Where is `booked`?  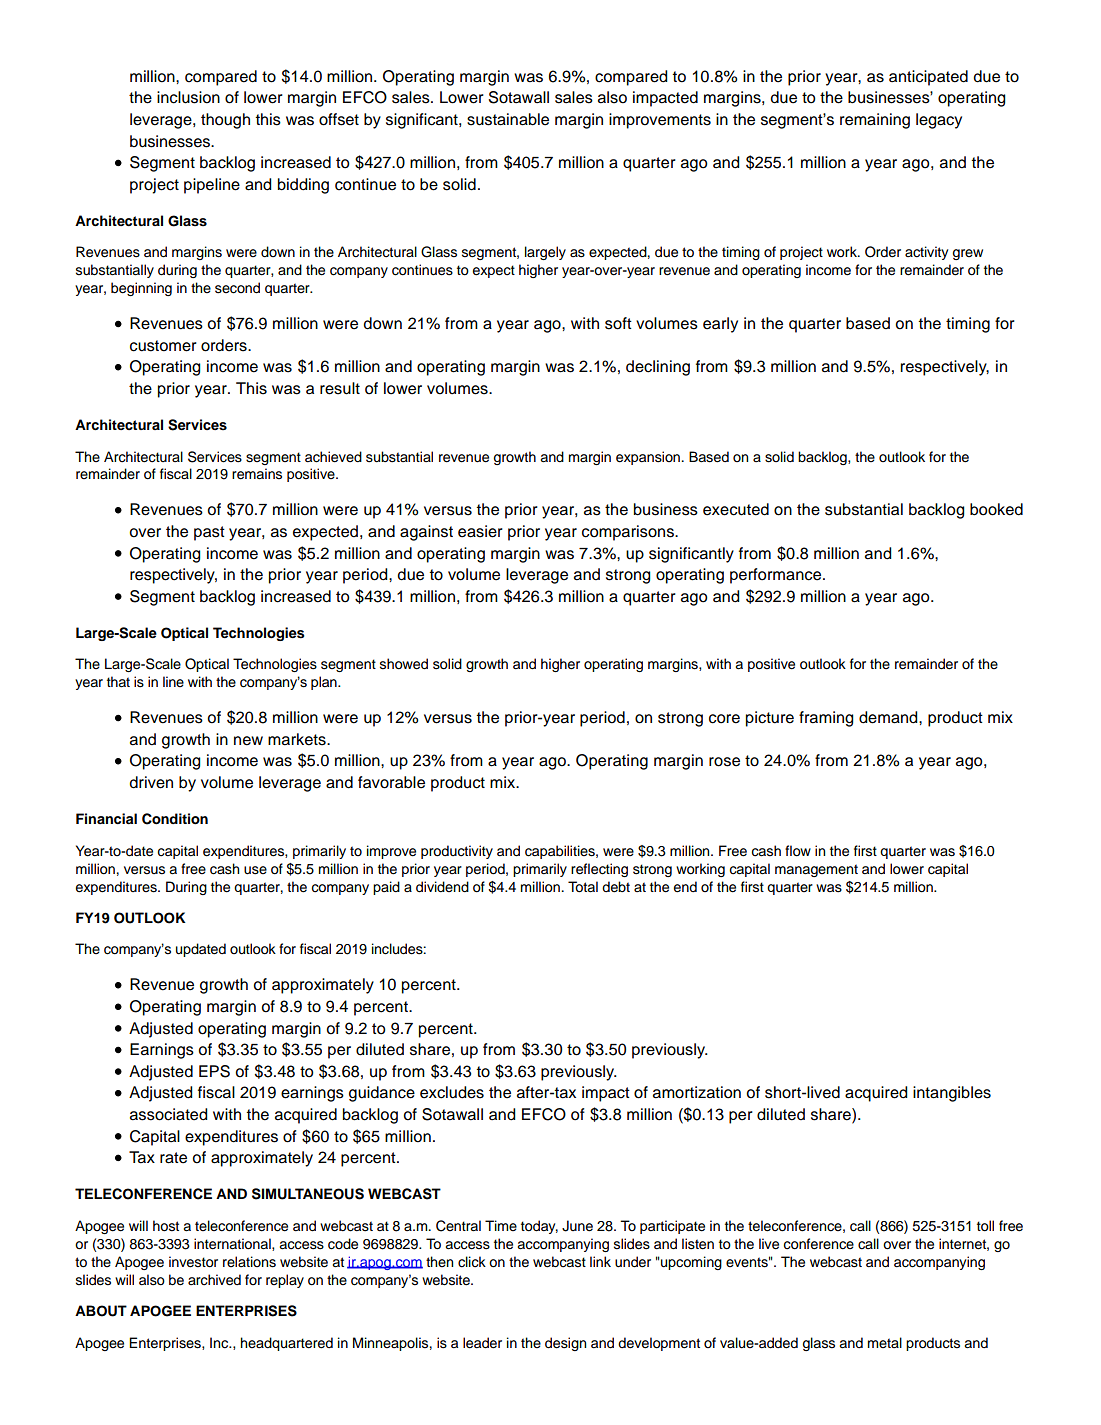
booked is located at coordinates (996, 509).
